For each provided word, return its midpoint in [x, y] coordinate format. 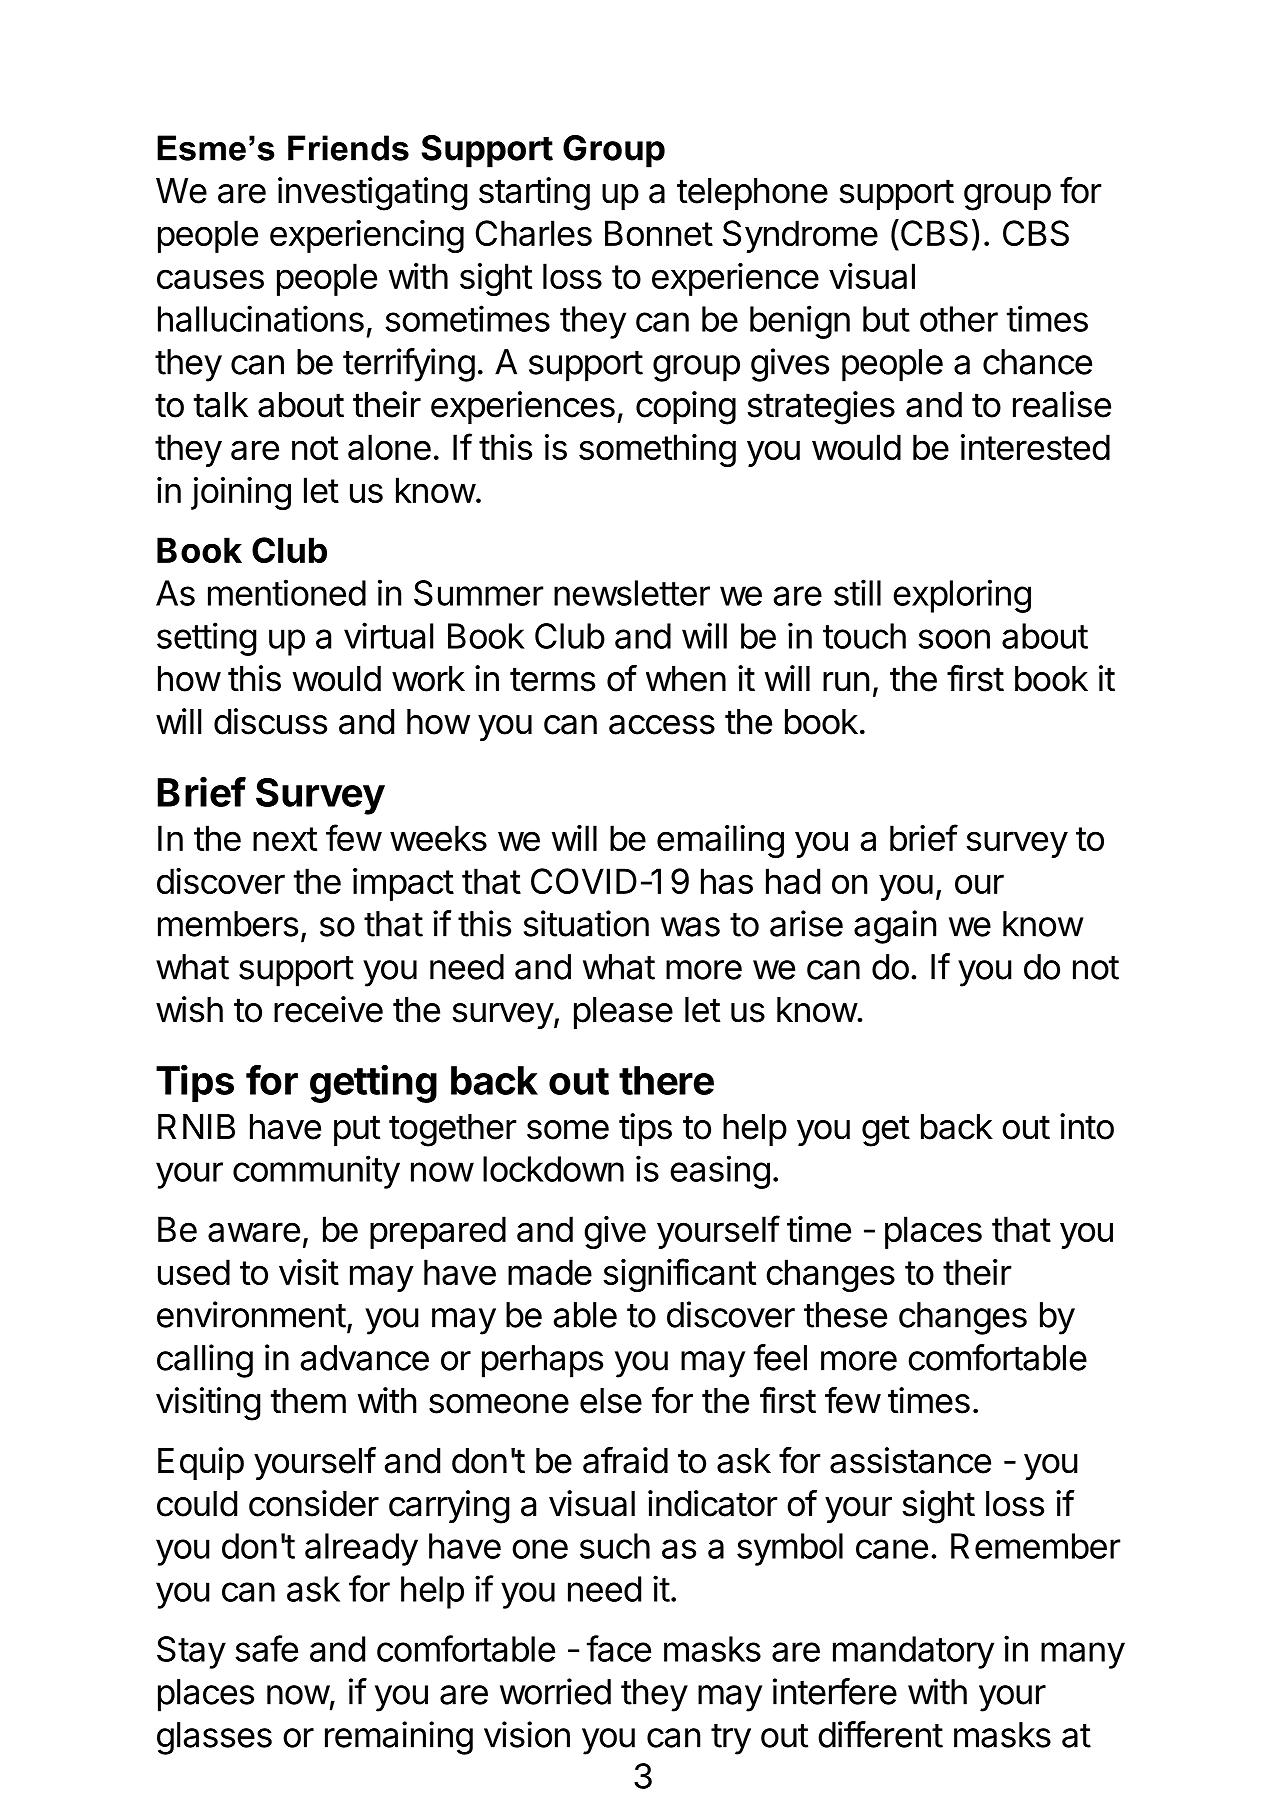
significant [679, 1275]
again [895, 927]
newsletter [632, 593]
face [619, 1648]
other [959, 319]
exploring [962, 596]
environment [251, 1314]
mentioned [287, 592]
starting [534, 194]
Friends [348, 148]
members [228, 924]
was [690, 927]
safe [266, 1648]
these [845, 1315]
